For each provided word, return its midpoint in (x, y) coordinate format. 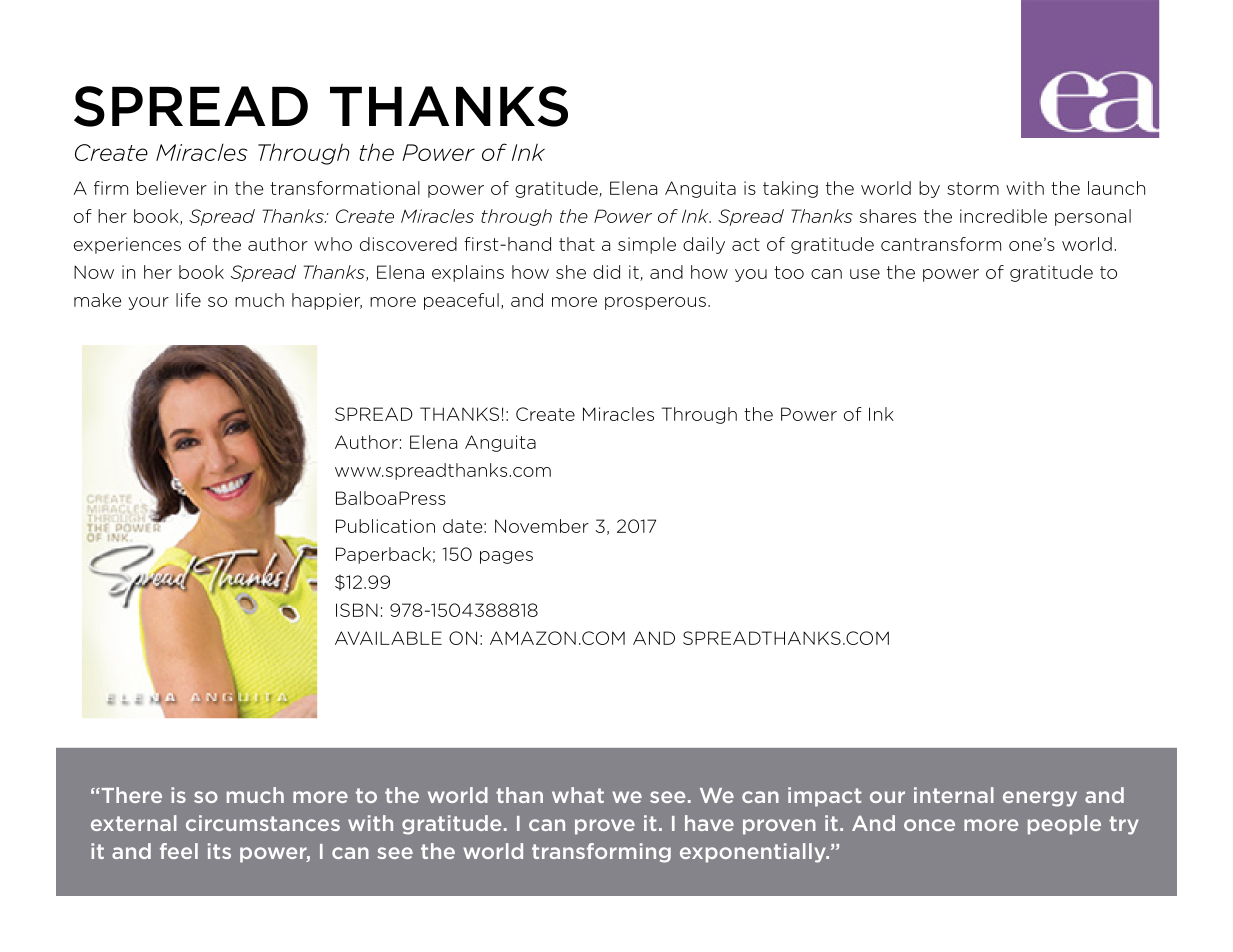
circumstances (263, 823)
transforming (601, 853)
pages (506, 557)
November (542, 526)
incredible (1003, 216)
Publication (385, 526)
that (577, 244)
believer (172, 188)
